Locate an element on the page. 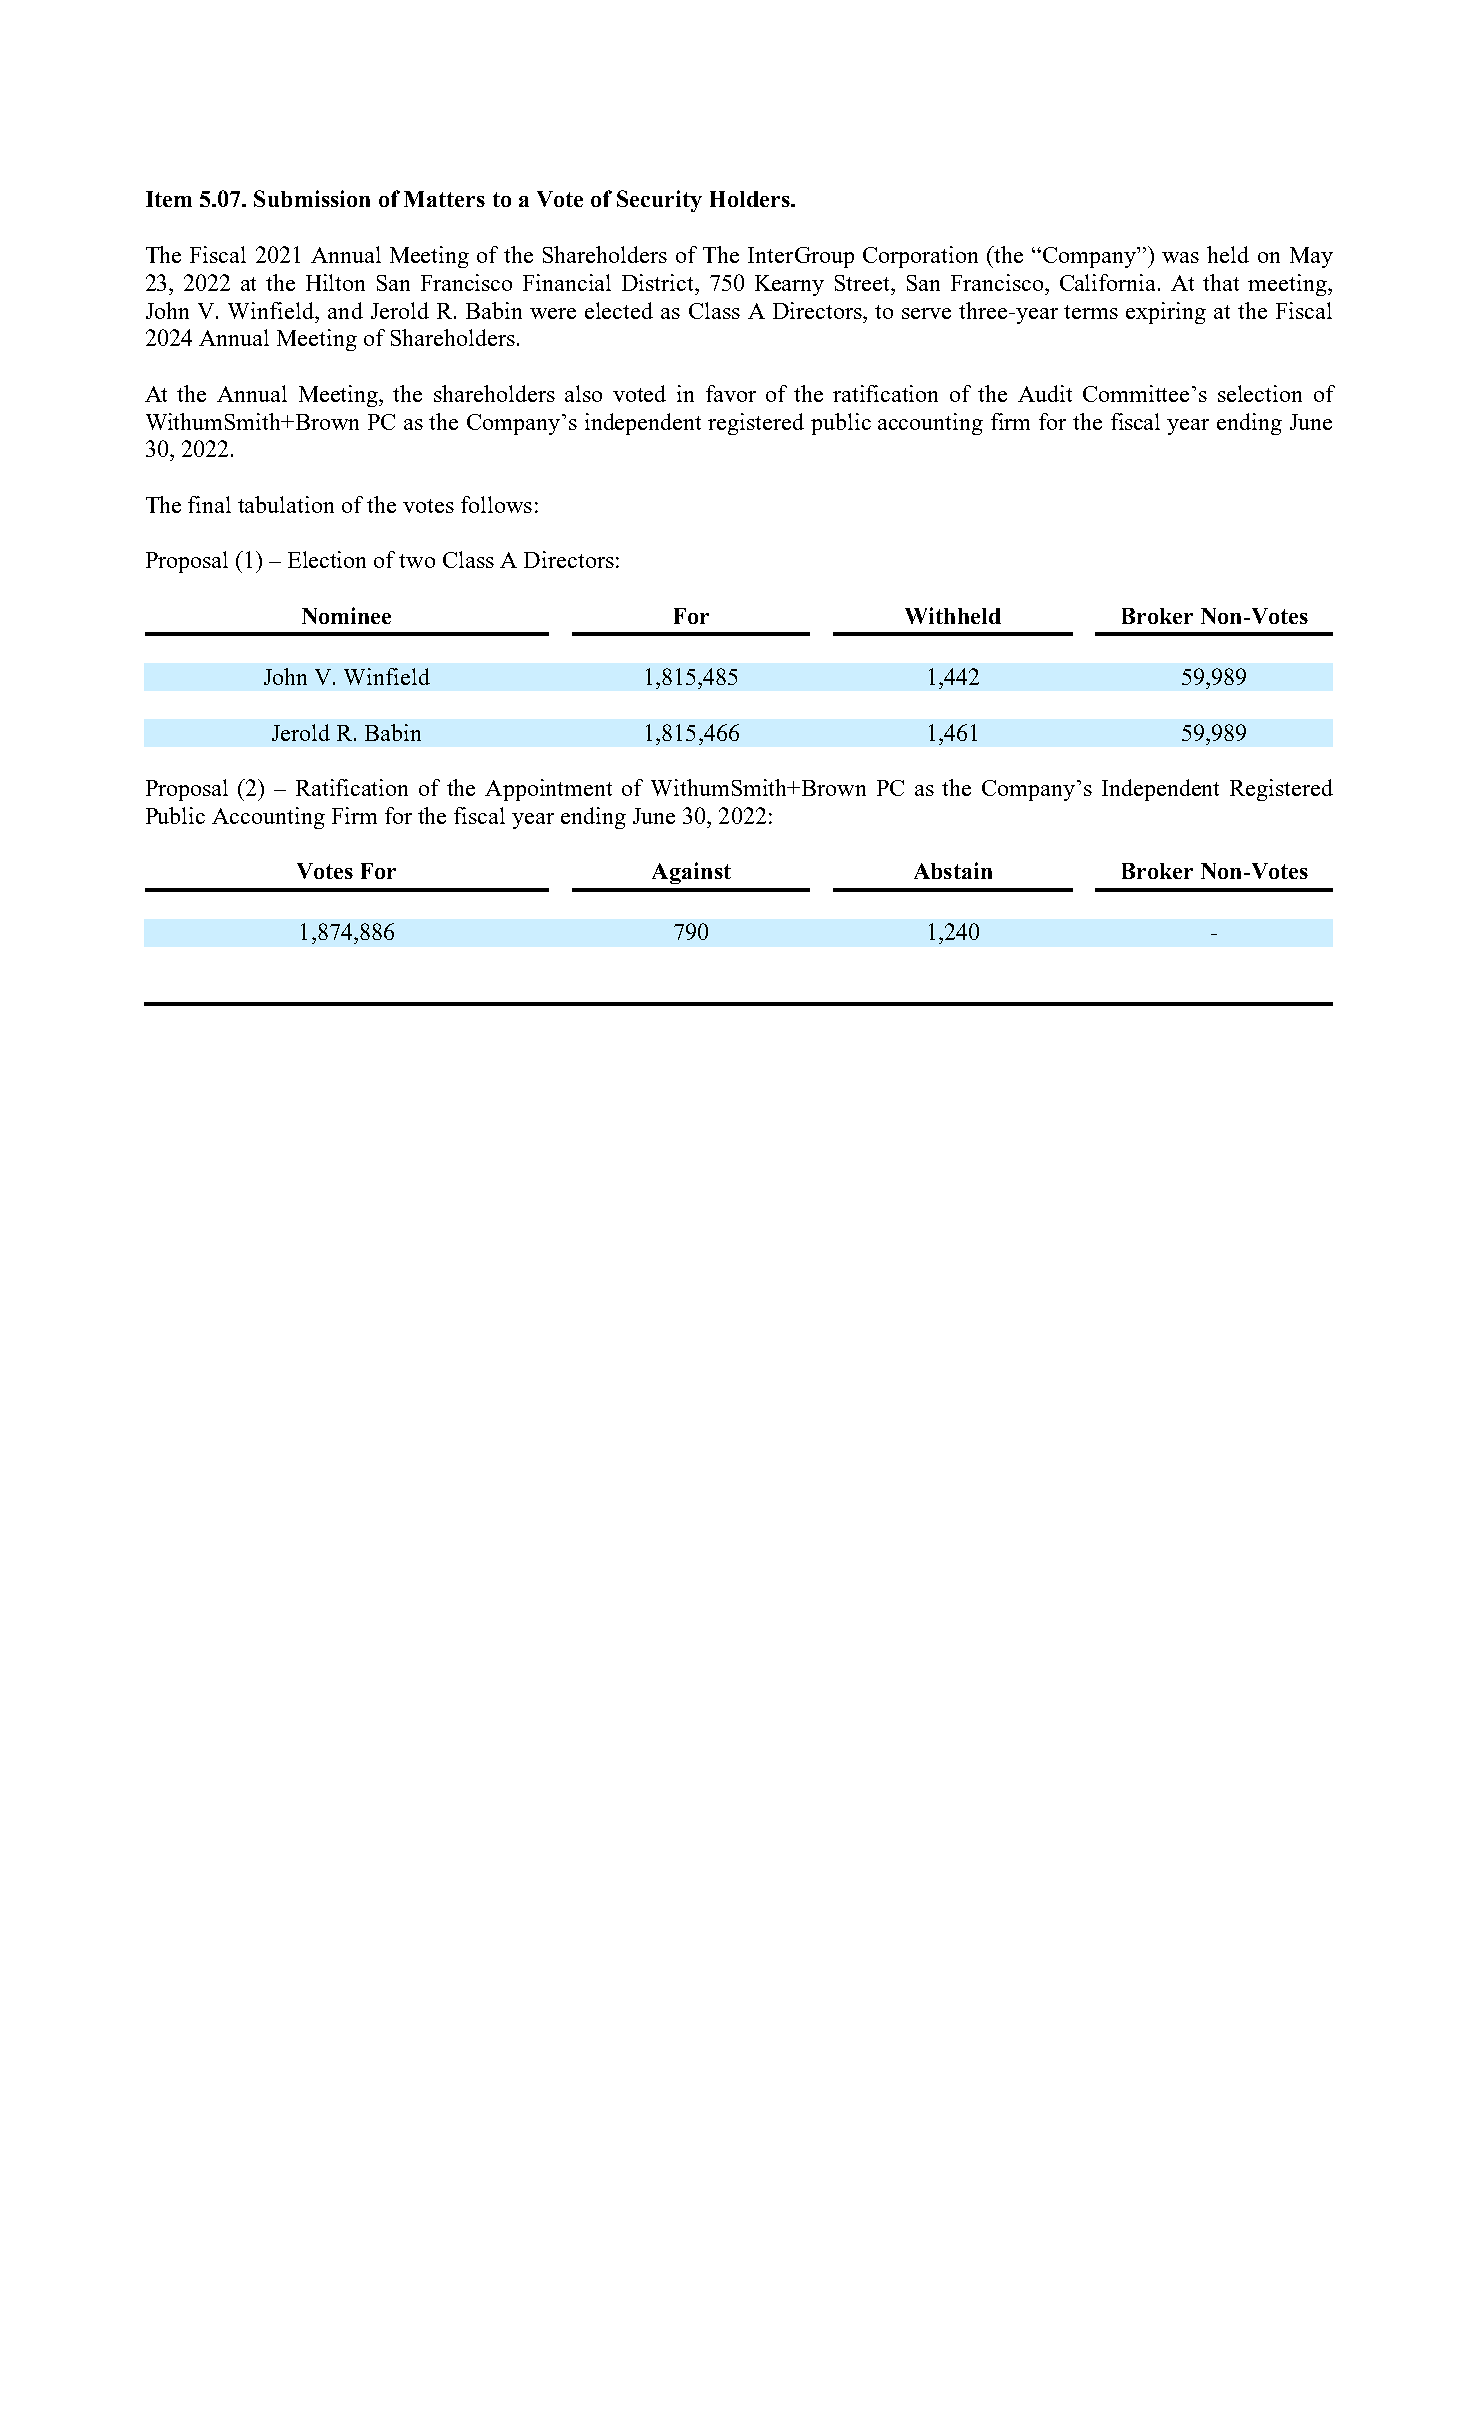 The image size is (1478, 2435). was is located at coordinates (1180, 257).
